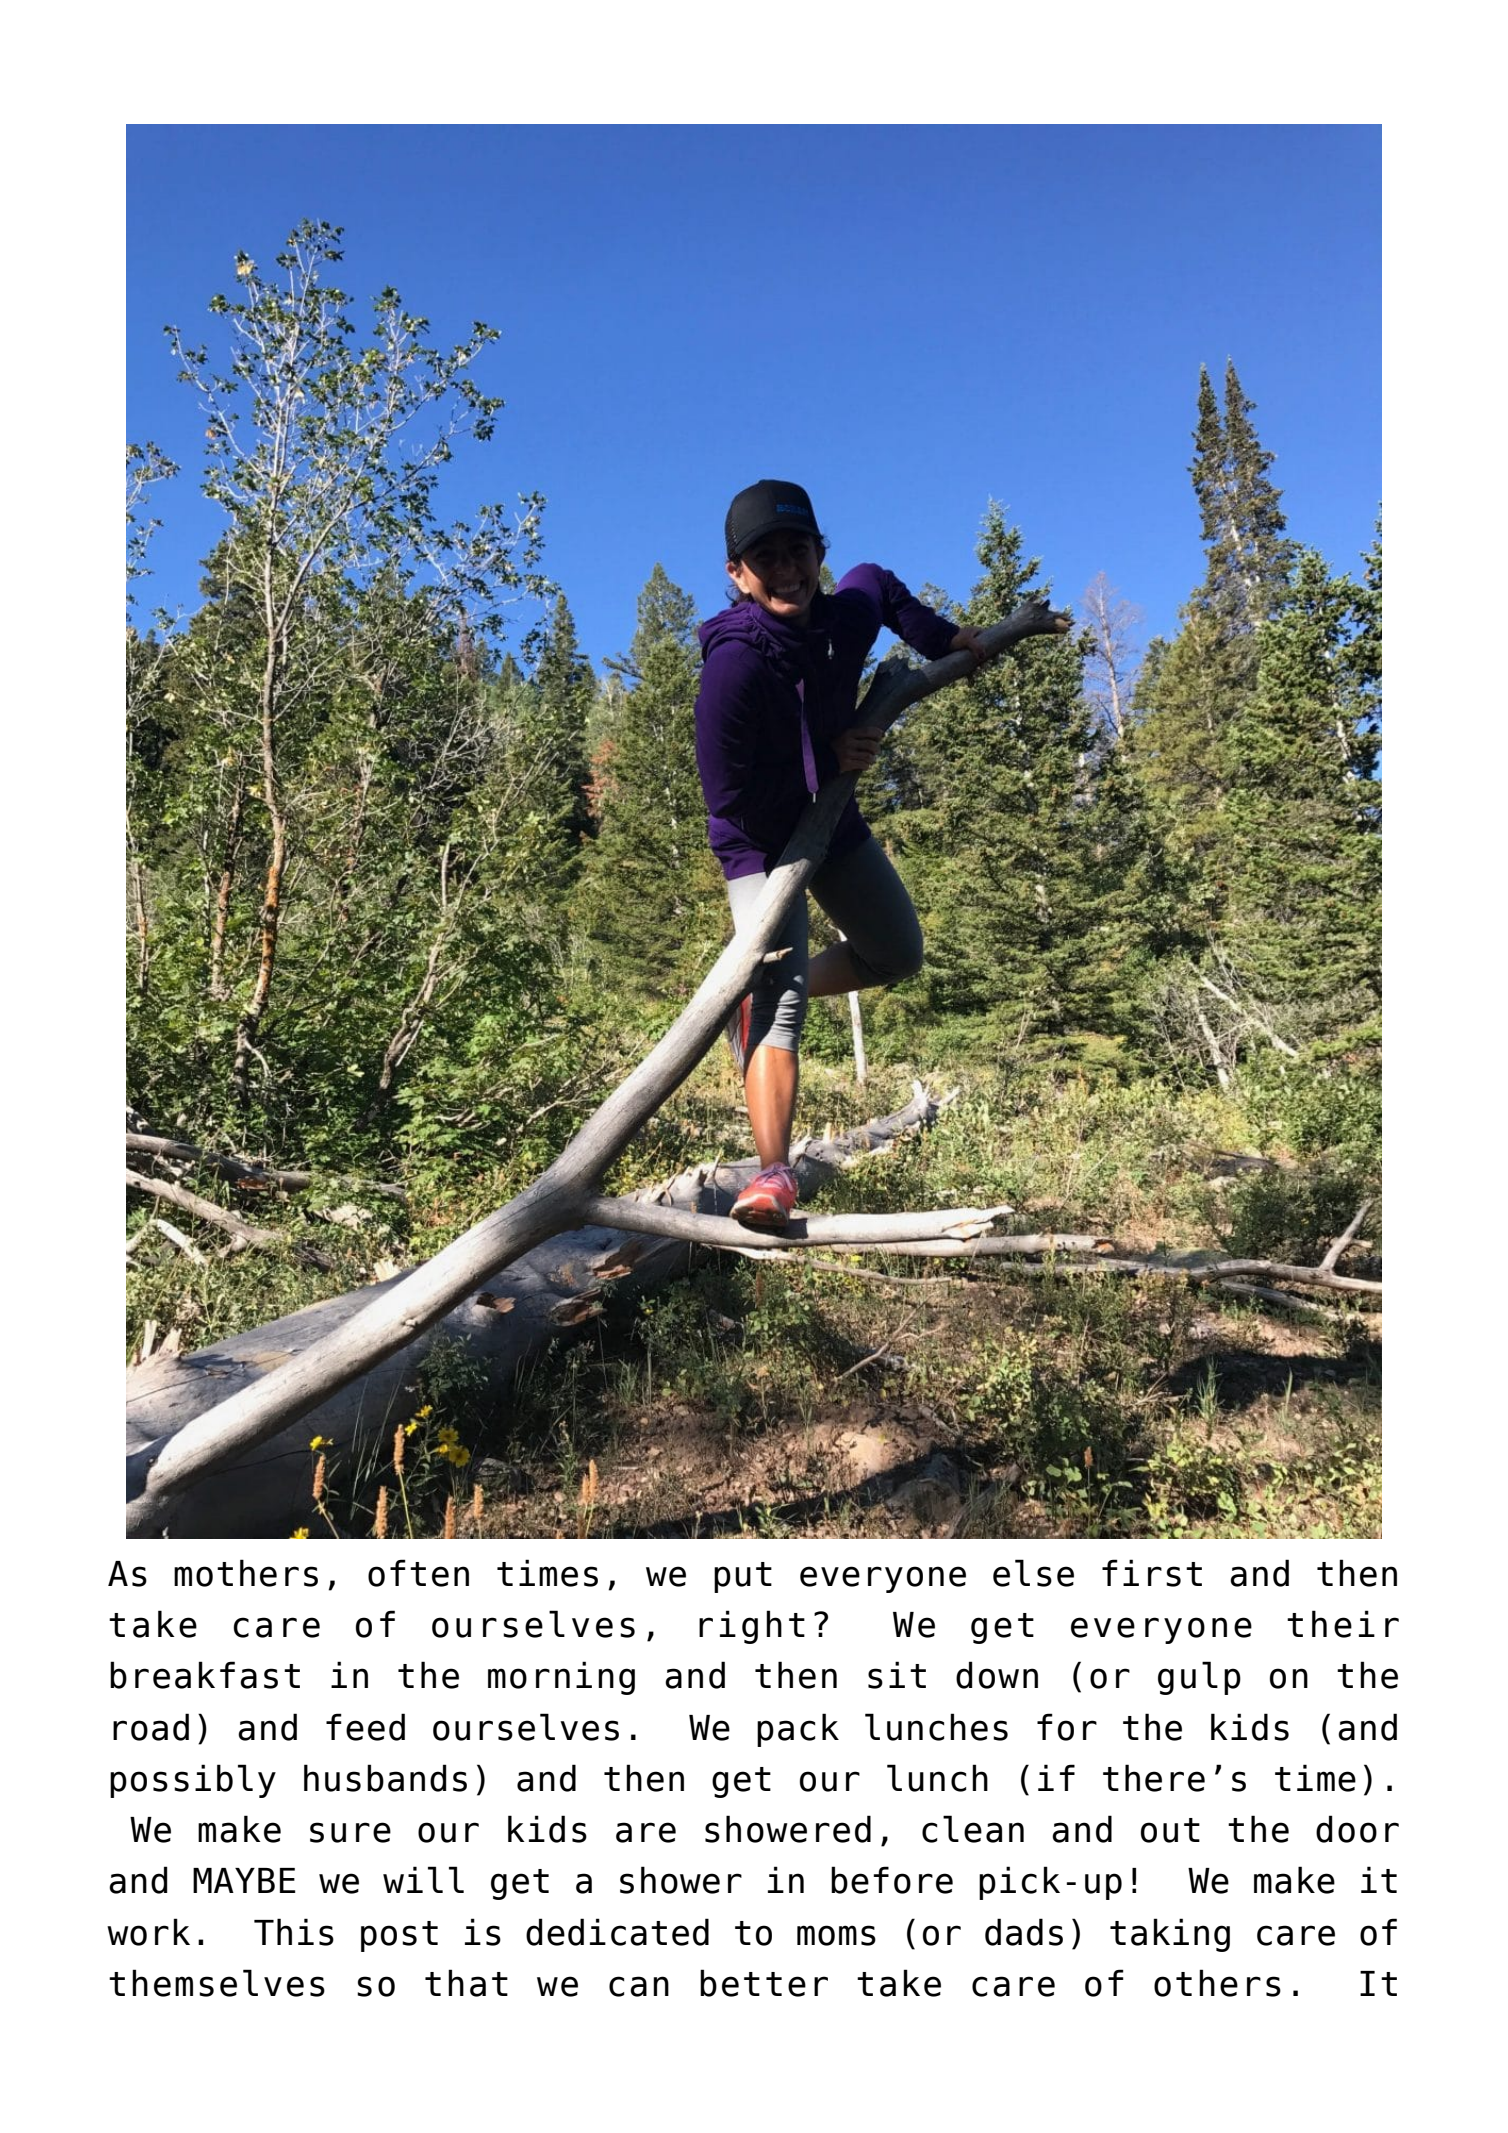  I want to click on pack, so click(798, 1730).
